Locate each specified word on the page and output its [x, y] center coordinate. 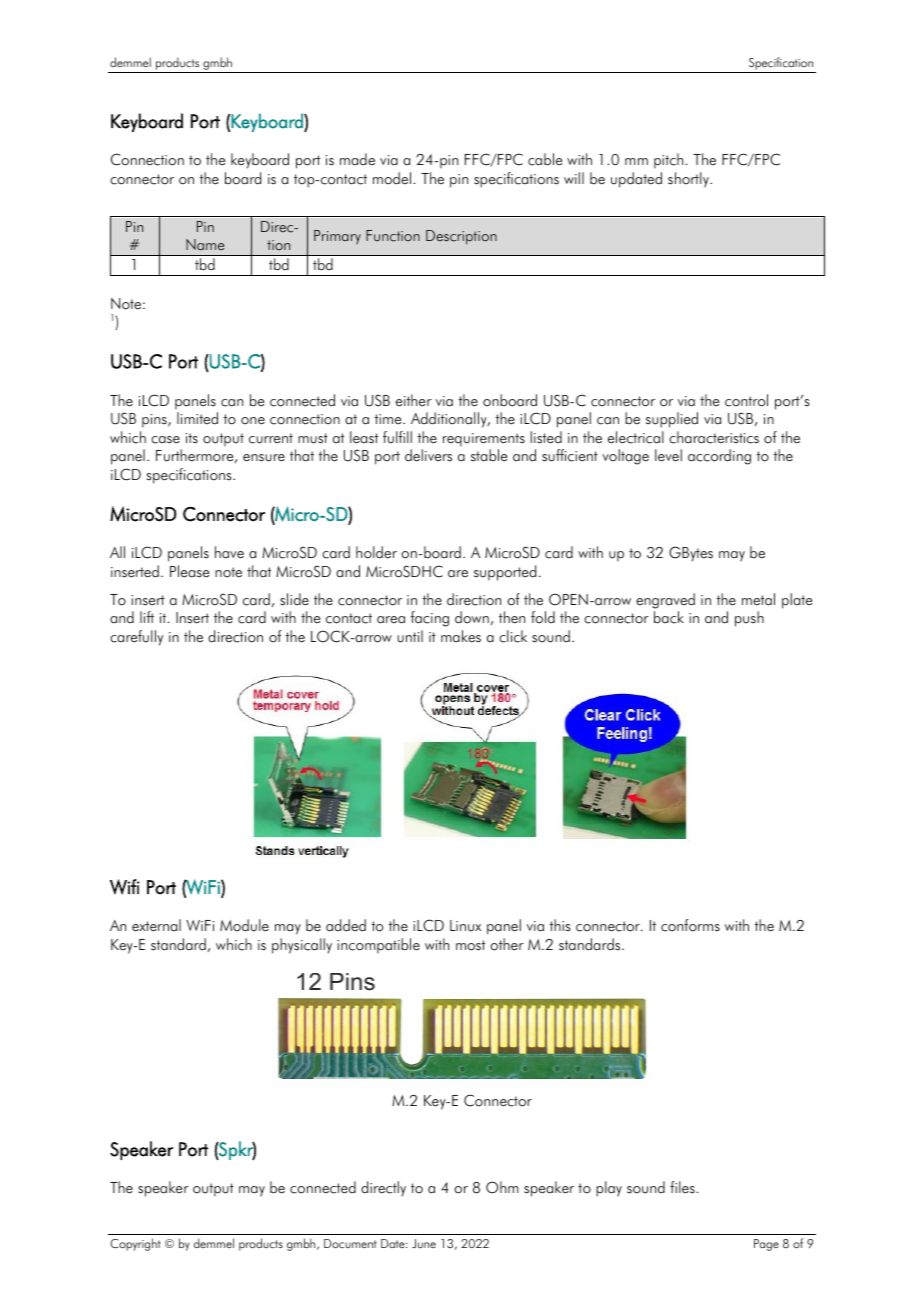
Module [244, 925]
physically [302, 946]
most [470, 945]
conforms [690, 925]
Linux [465, 926]
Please [189, 571]
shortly [689, 180]
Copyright [135, 1244]
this [559, 925]
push [749, 619]
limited [197, 418]
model [392, 178]
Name [205, 245]
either [414, 400]
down [472, 617]
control [746, 400]
